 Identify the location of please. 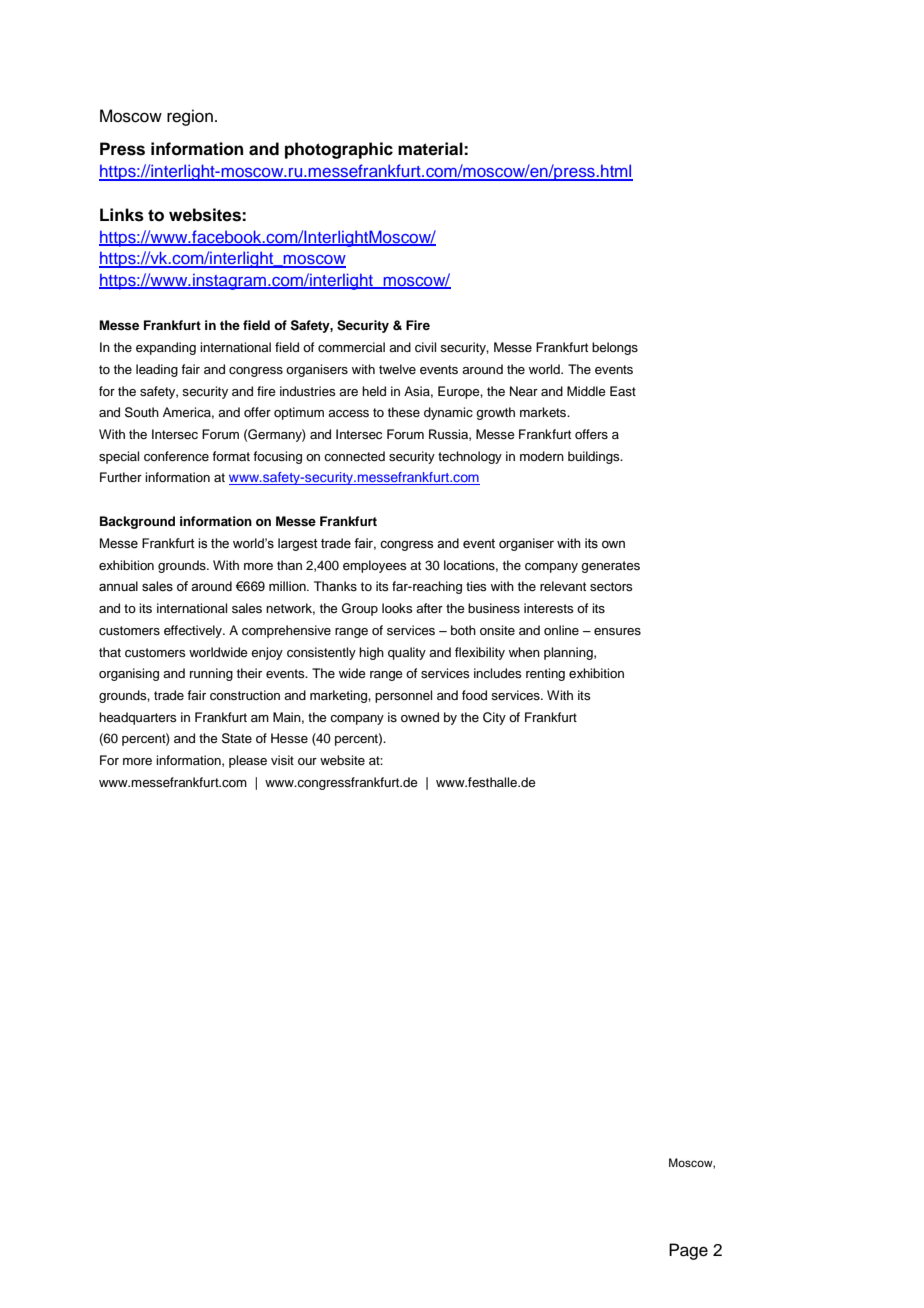
(248, 761).
